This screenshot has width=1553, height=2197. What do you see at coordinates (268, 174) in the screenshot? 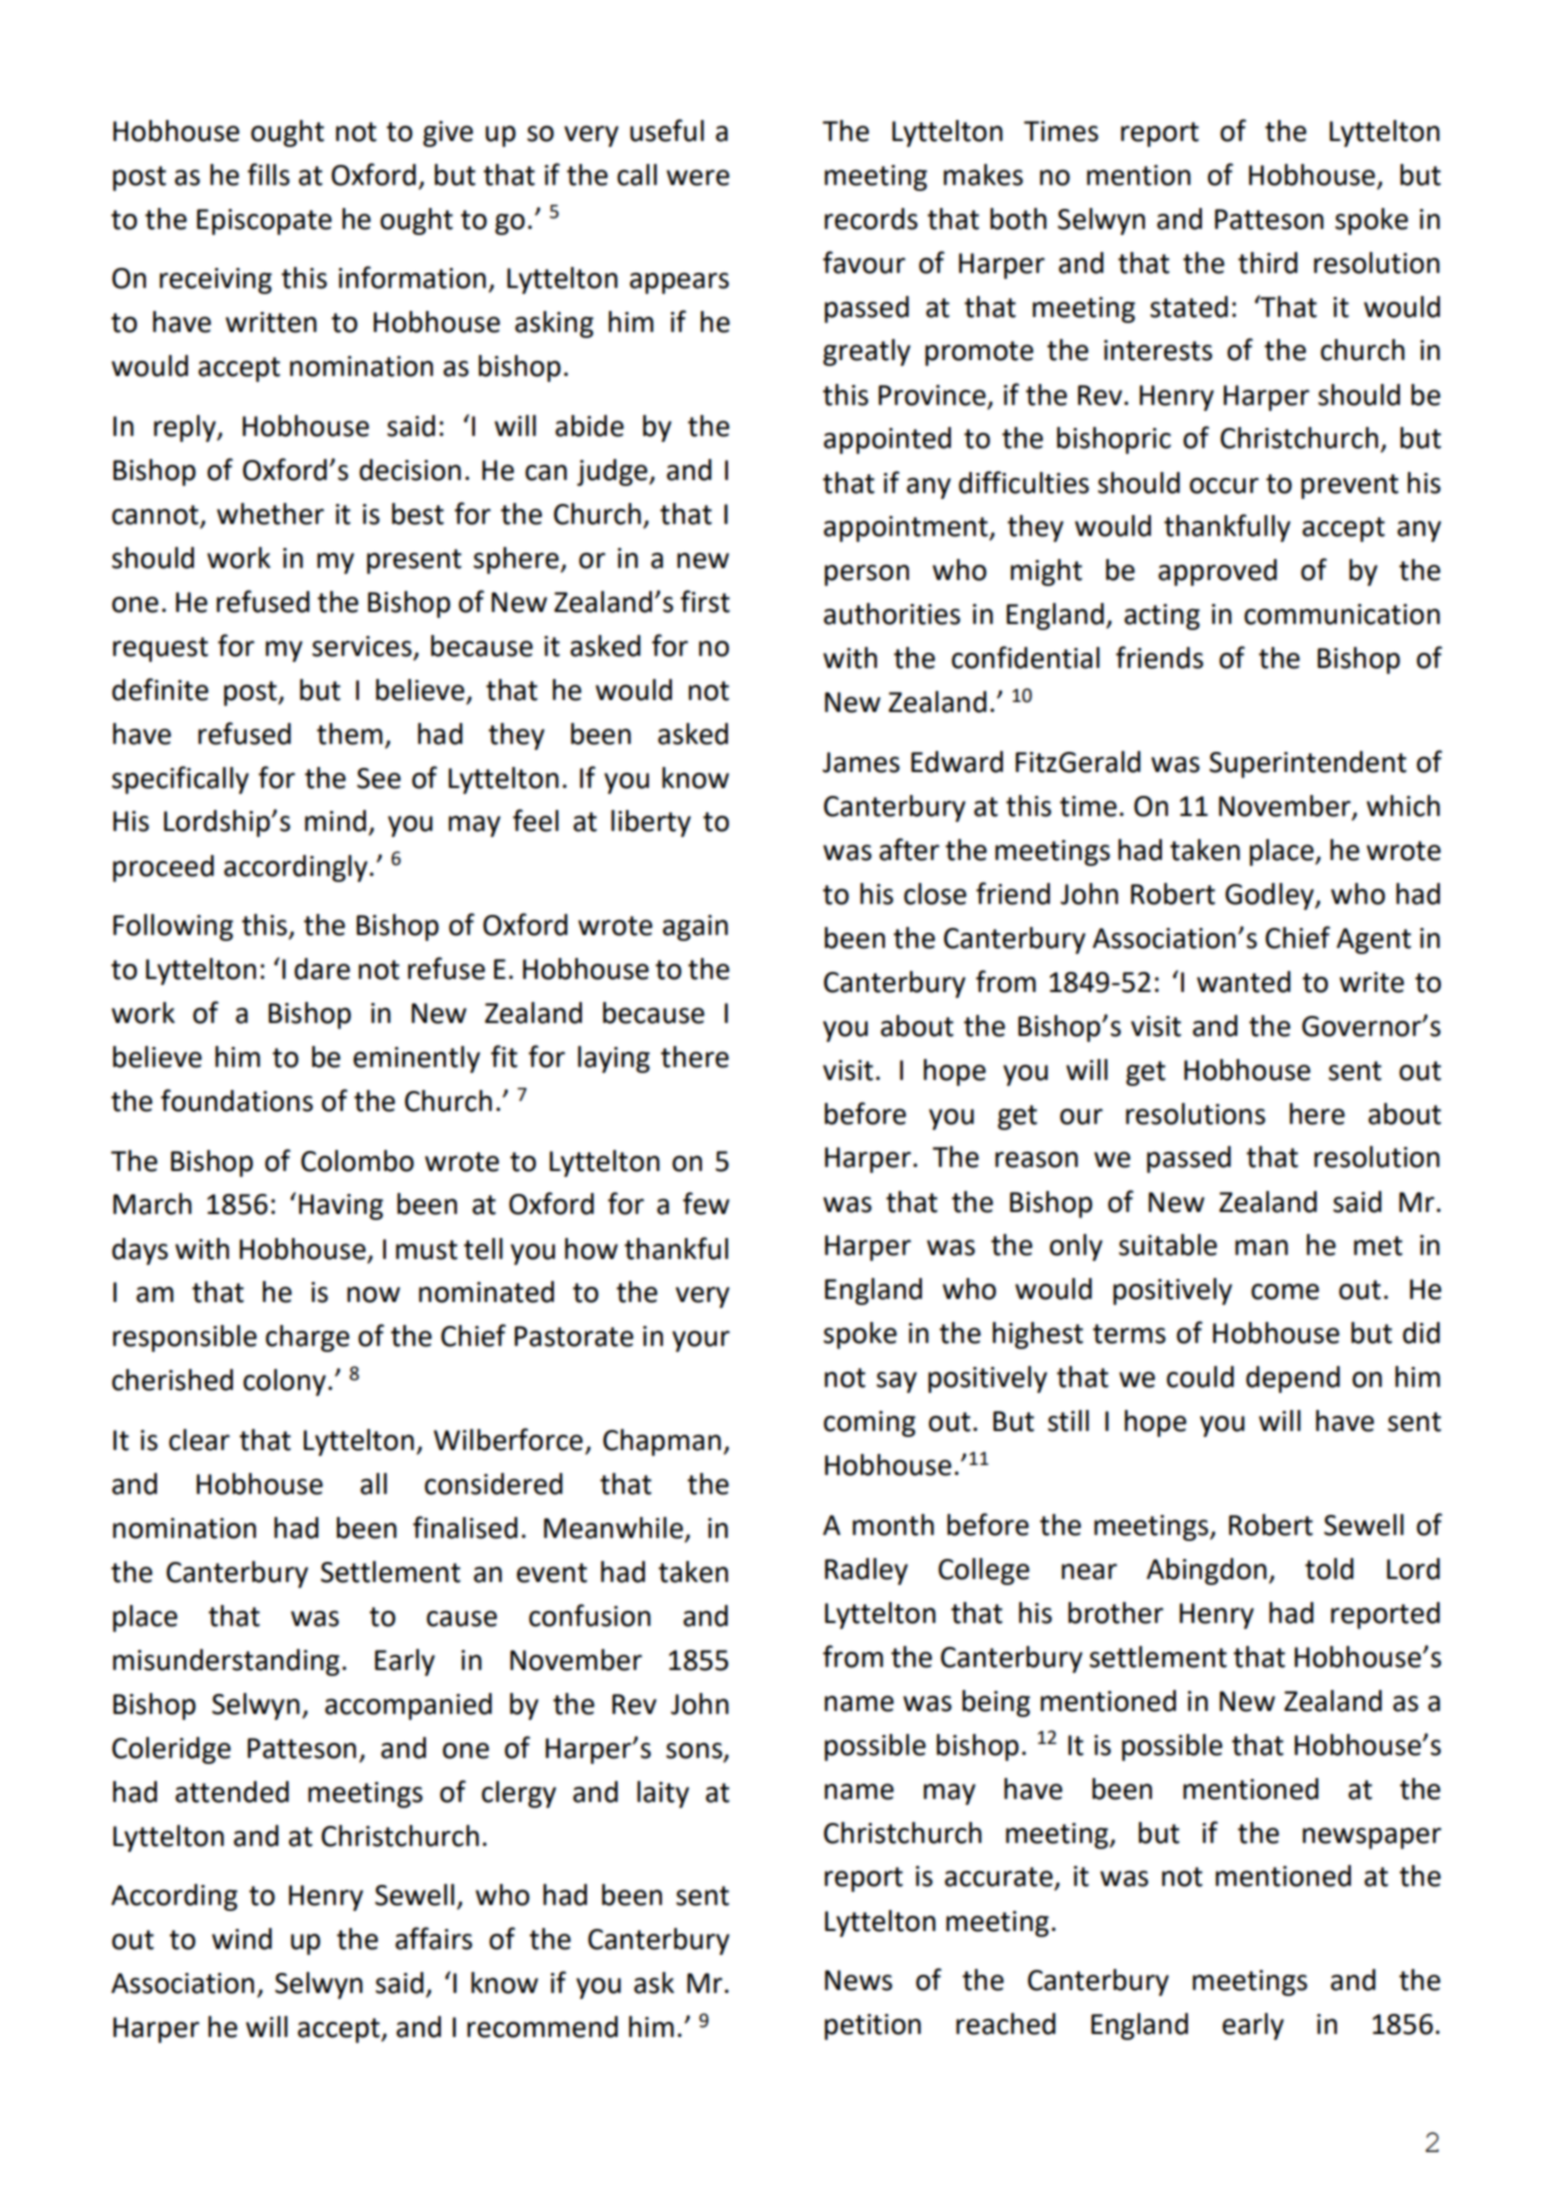
I see `fills` at bounding box center [268, 174].
